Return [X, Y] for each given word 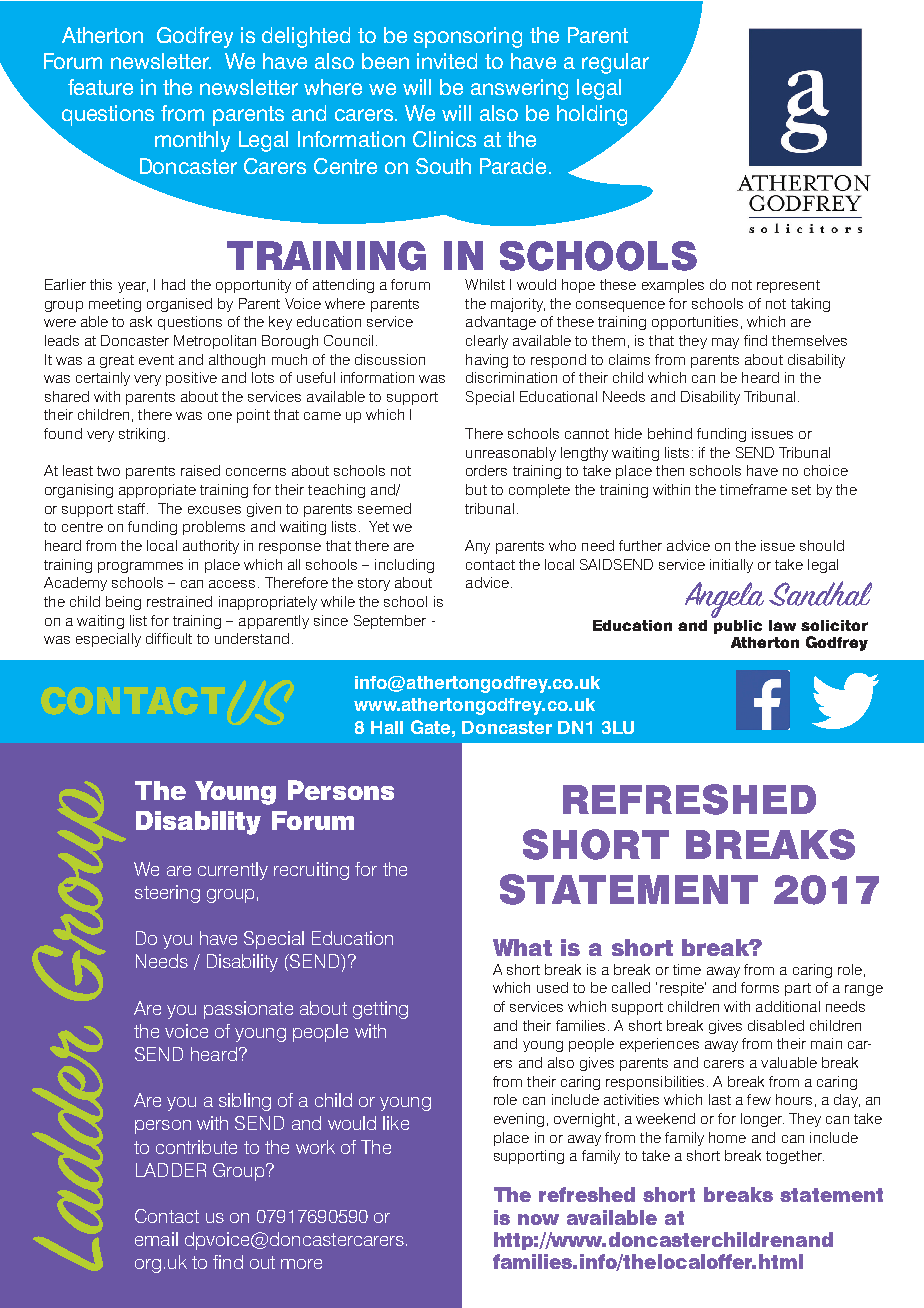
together [795, 1157]
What [522, 947]
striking [142, 435]
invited [447, 61]
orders [486, 470]
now [538, 1219]
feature [100, 87]
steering [167, 894]
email [156, 1239]
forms [760, 987]
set [801, 490]
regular [615, 63]
